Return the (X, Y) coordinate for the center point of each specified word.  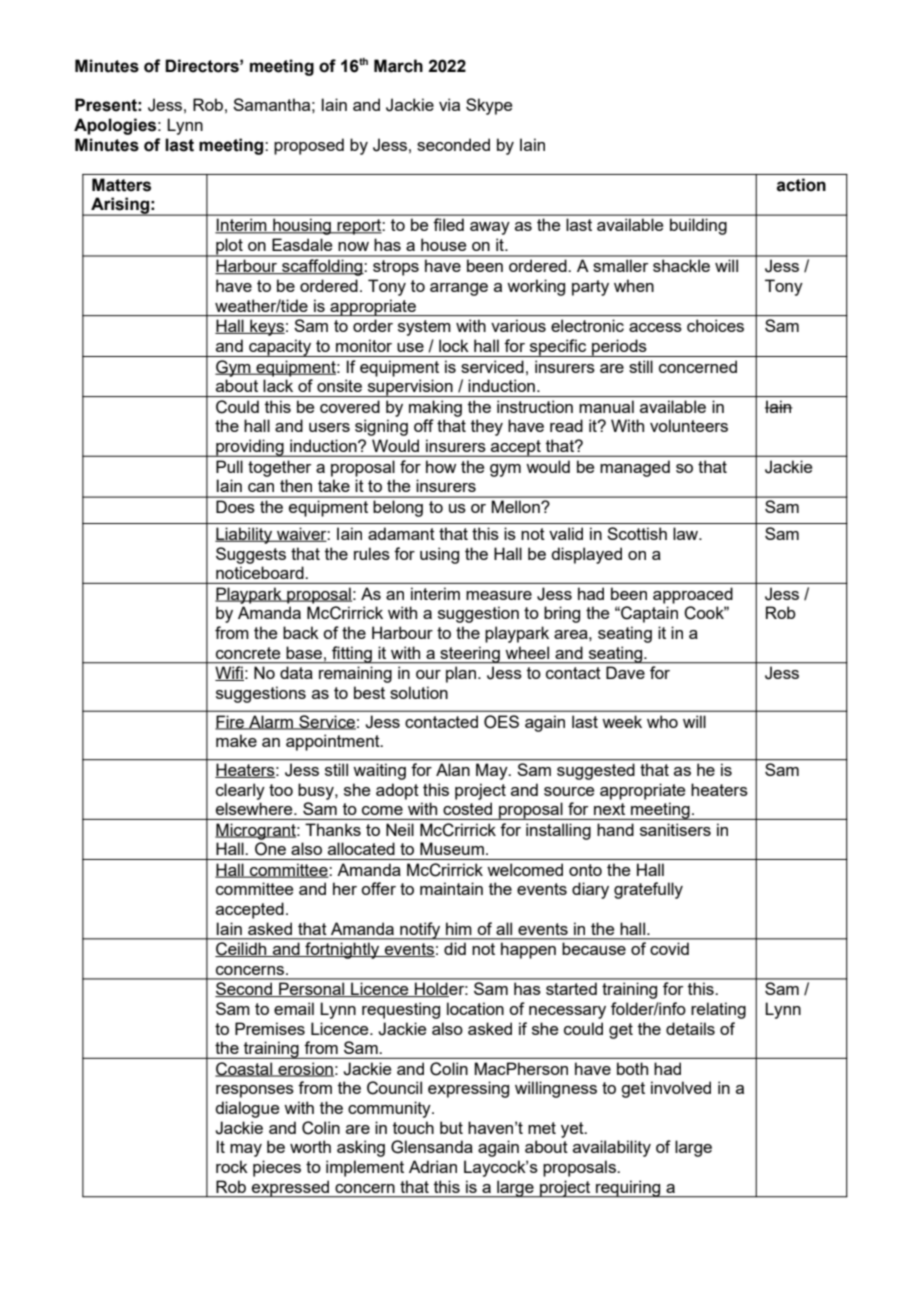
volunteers (689, 425)
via (449, 104)
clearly (240, 791)
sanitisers (675, 829)
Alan (453, 770)
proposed (309, 146)
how (441, 466)
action (801, 185)
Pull (229, 466)
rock (232, 1166)
